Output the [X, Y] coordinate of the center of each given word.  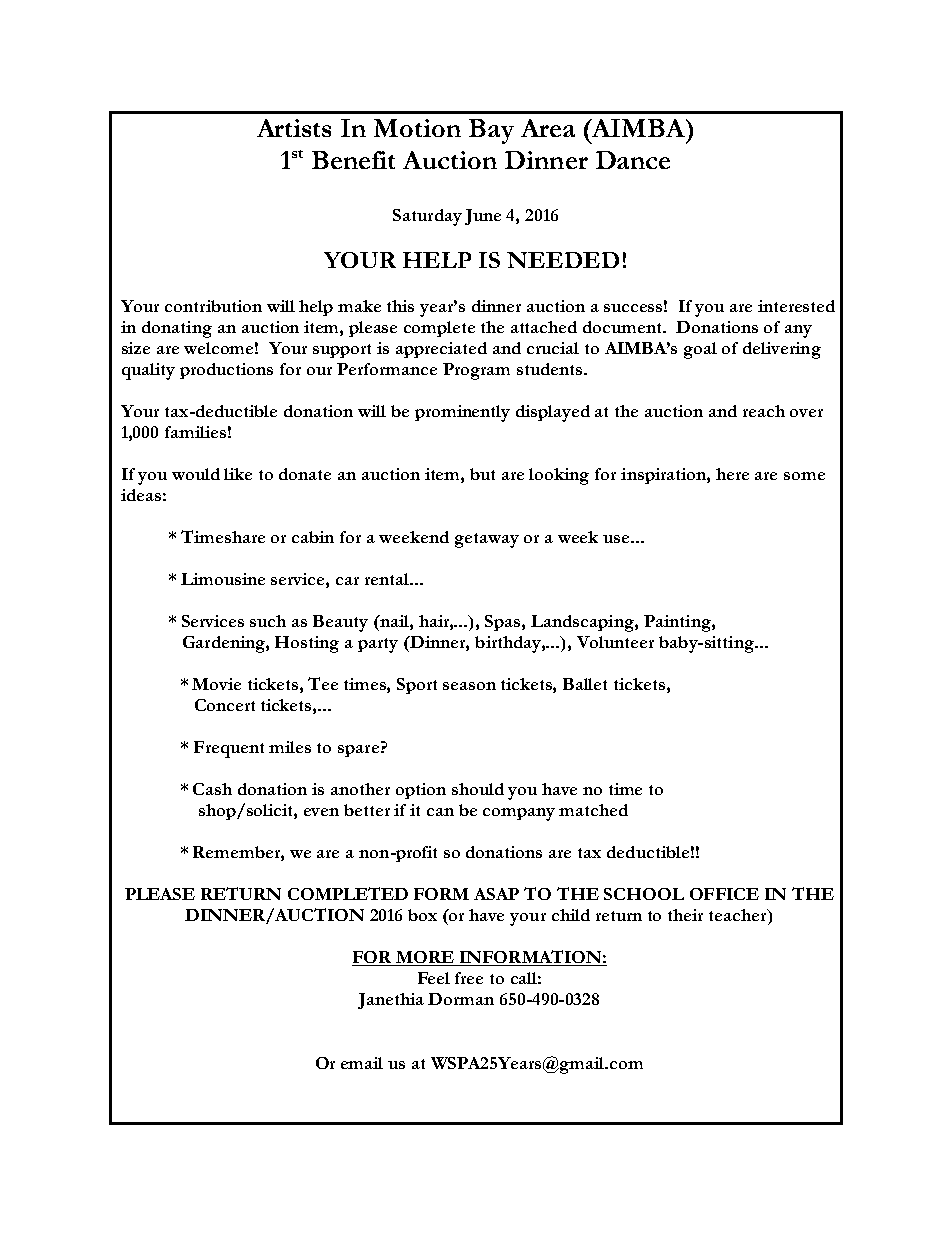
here [732, 474]
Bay [491, 131]
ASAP [496, 894]
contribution [213, 306]
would [196, 474]
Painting [678, 623]
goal [700, 350]
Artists [294, 128]
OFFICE [724, 894]
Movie [216, 684]
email [362, 1063]
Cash [212, 789]
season [469, 686]
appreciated [441, 350]
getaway [487, 540]
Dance [633, 160]
